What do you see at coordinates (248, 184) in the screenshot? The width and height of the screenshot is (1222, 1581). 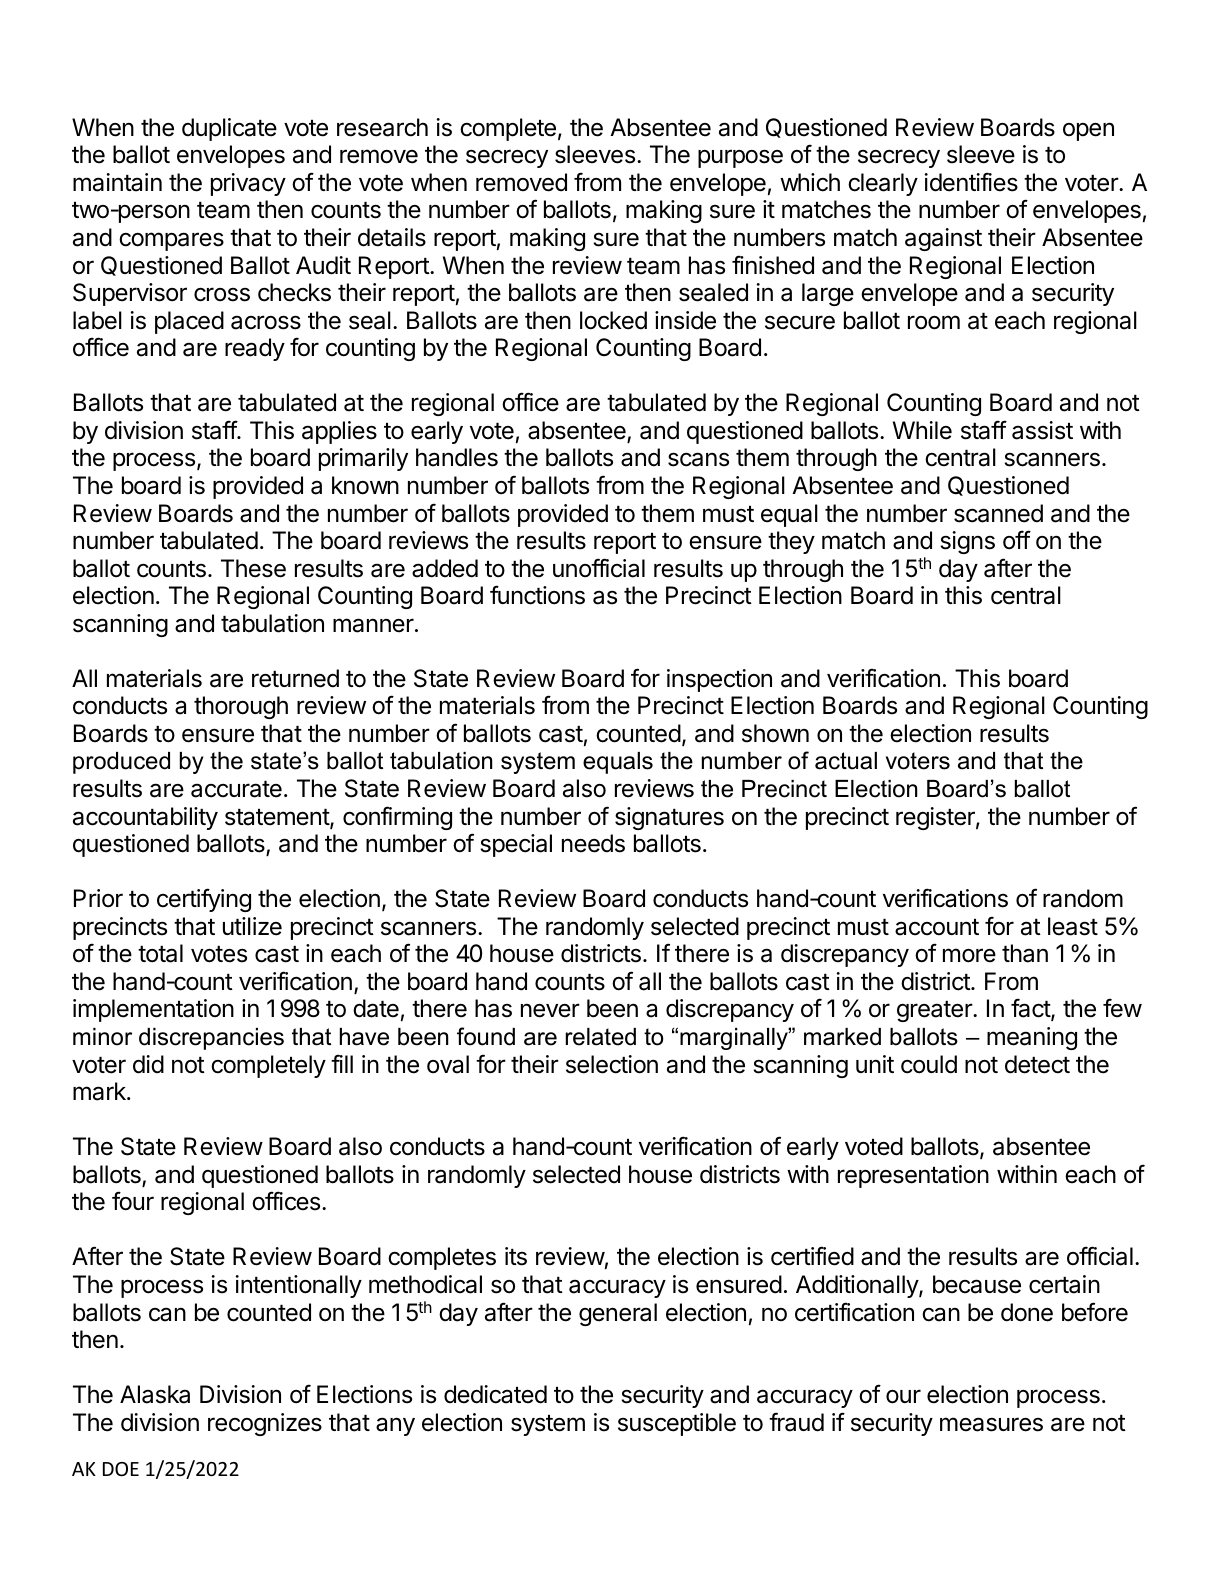 I see `privacy` at bounding box center [248, 184].
